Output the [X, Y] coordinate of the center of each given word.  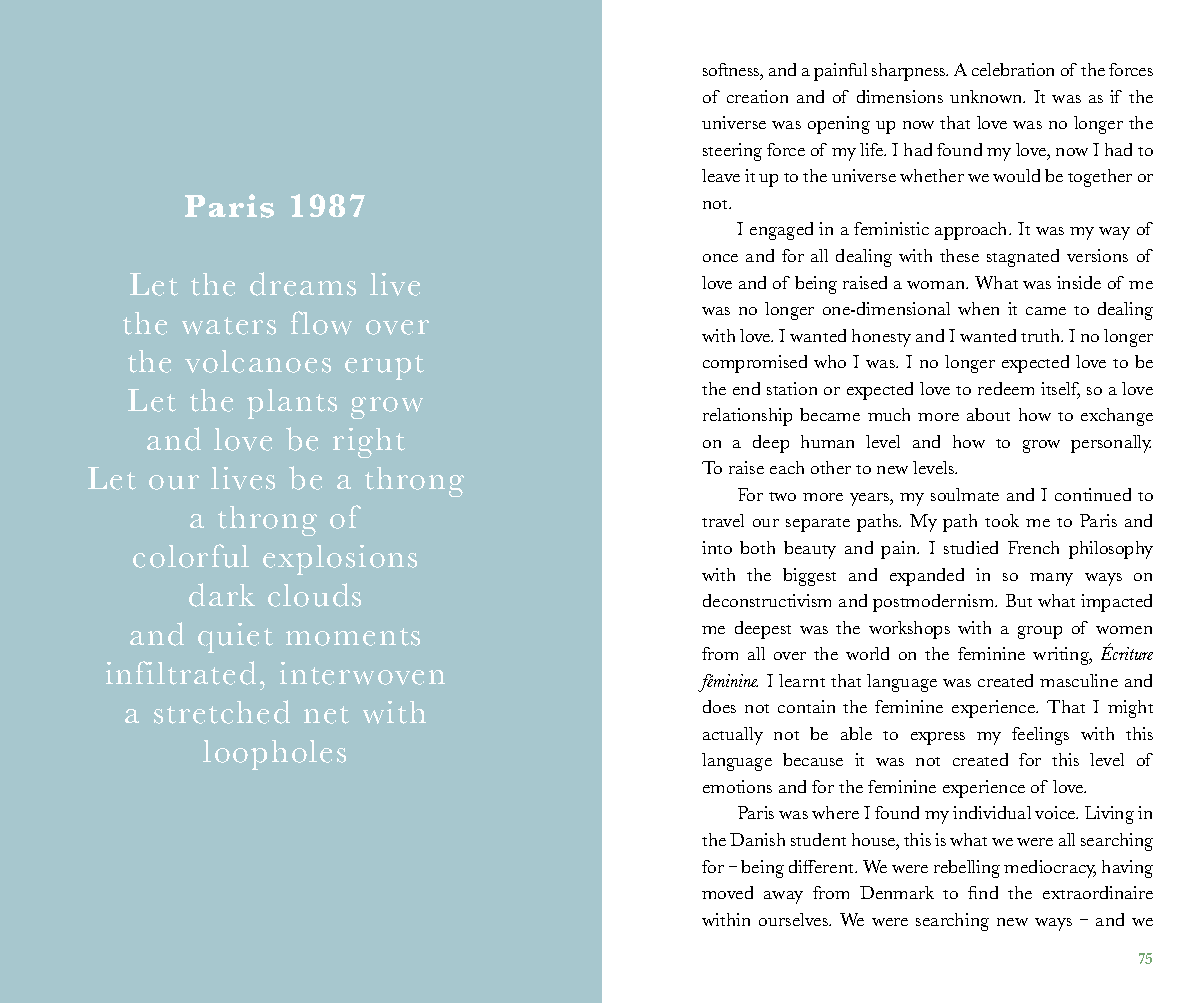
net [326, 715]
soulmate [965, 494]
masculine [1079, 680]
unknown [987, 96]
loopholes [274, 755]
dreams [303, 284]
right [369, 443]
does [719, 706]
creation [757, 96]
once [720, 258]
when [978, 308]
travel [723, 520]
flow [321, 323]
